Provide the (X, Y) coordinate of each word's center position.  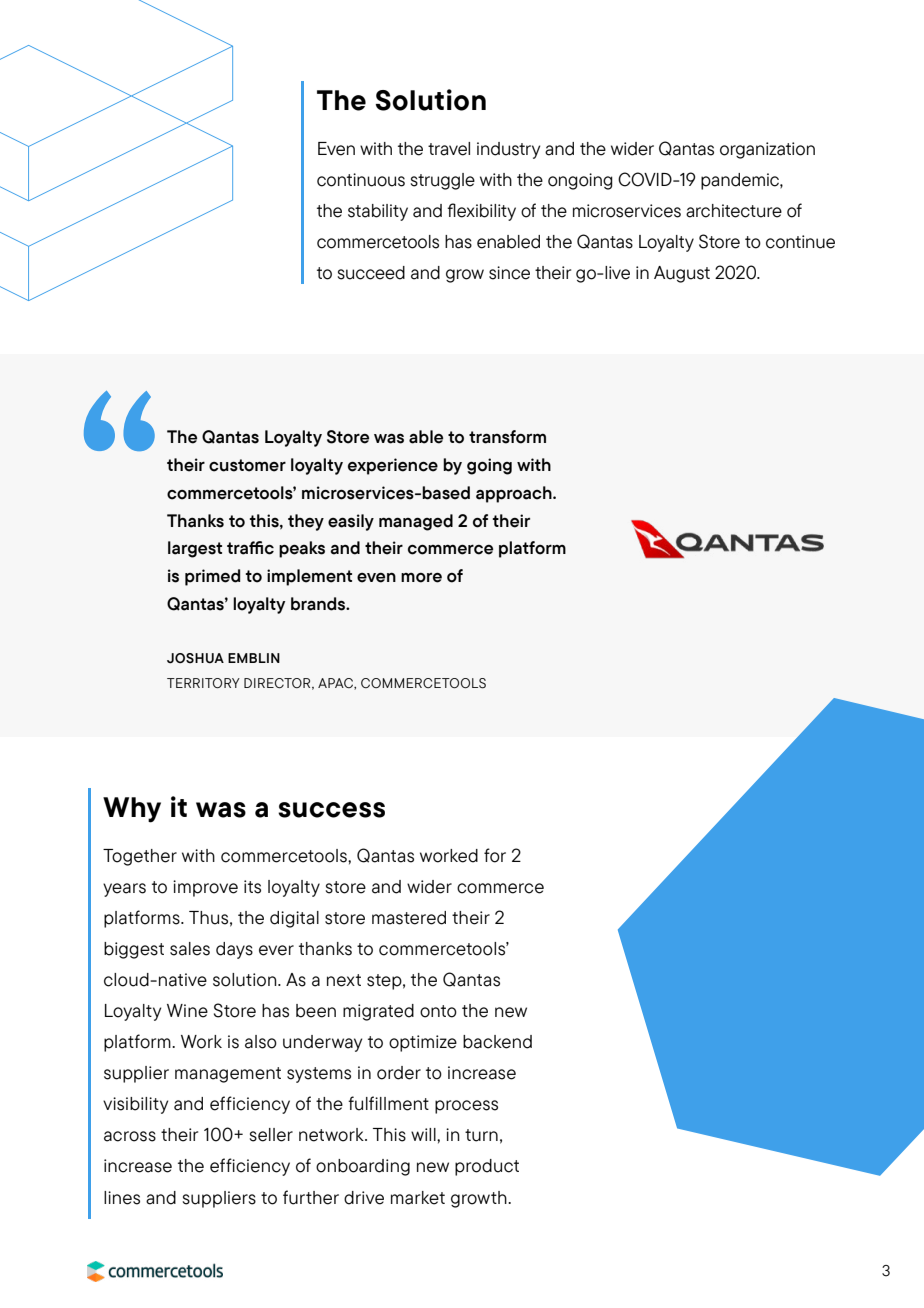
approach (515, 494)
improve (205, 888)
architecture (734, 211)
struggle (442, 181)
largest (195, 549)
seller (271, 1135)
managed (416, 522)
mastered (409, 918)
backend (497, 1042)
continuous (361, 180)
